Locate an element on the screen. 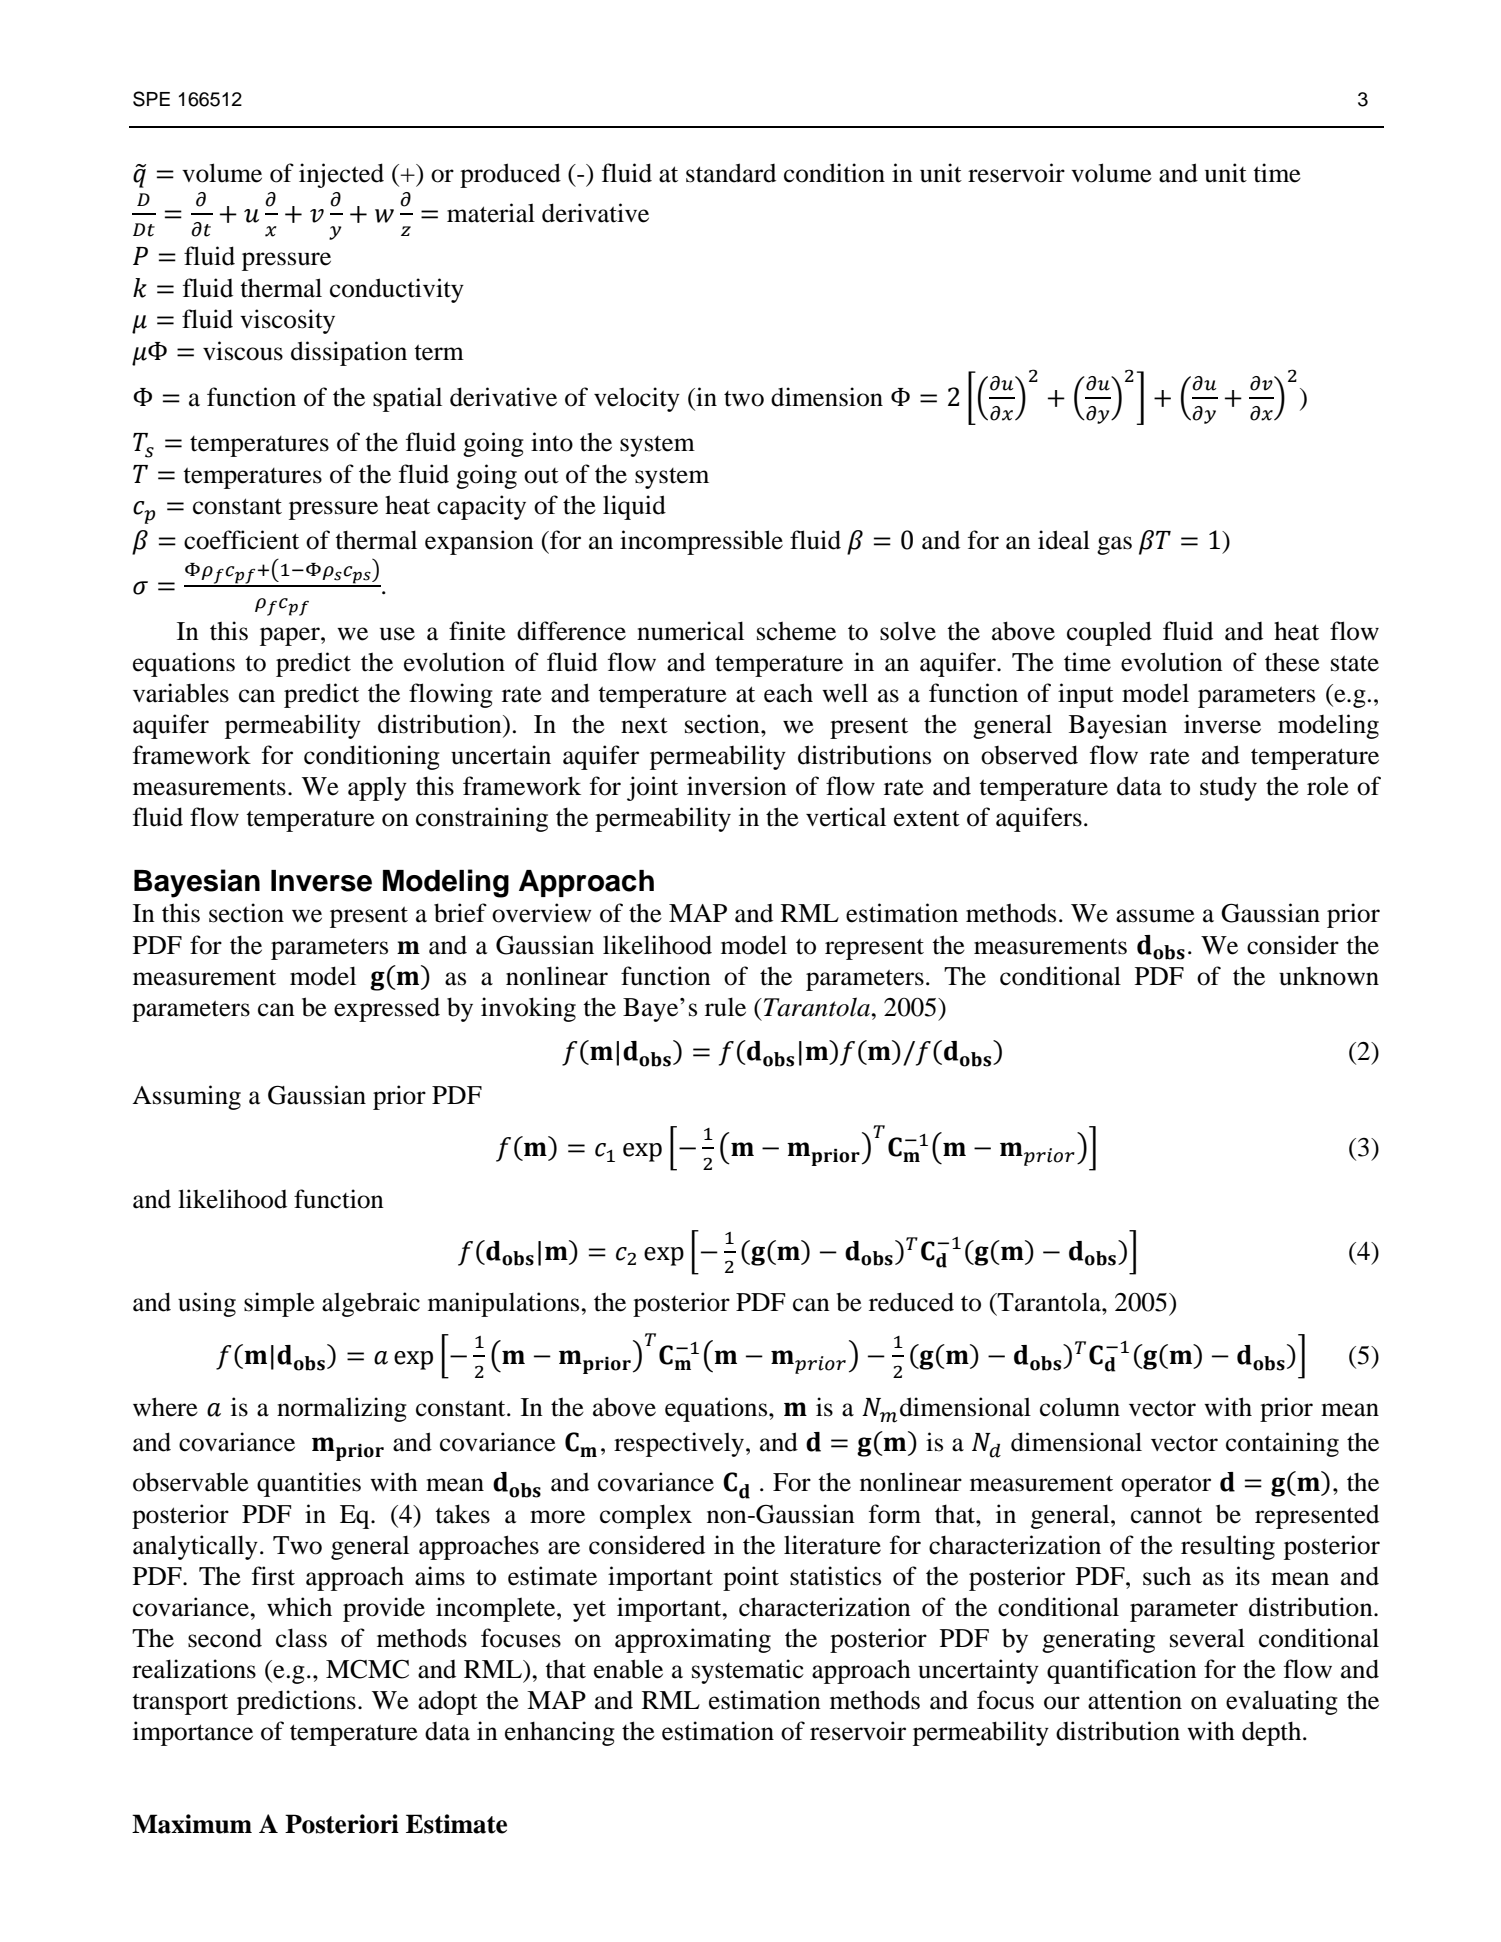 The width and height of the screenshot is (1501, 1942). standard is located at coordinates (731, 173).
